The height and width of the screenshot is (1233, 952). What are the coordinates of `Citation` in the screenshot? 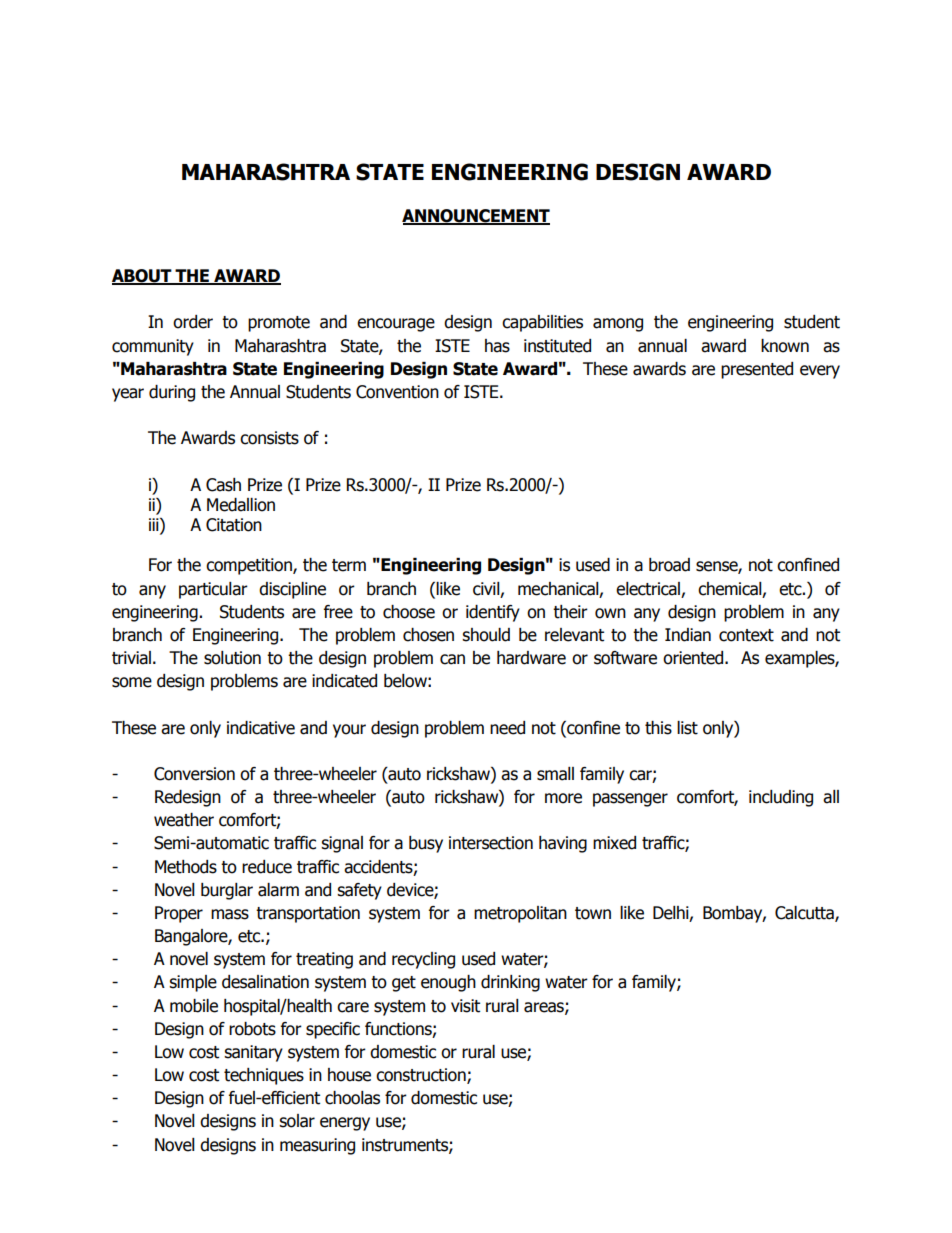 It's located at (234, 525).
